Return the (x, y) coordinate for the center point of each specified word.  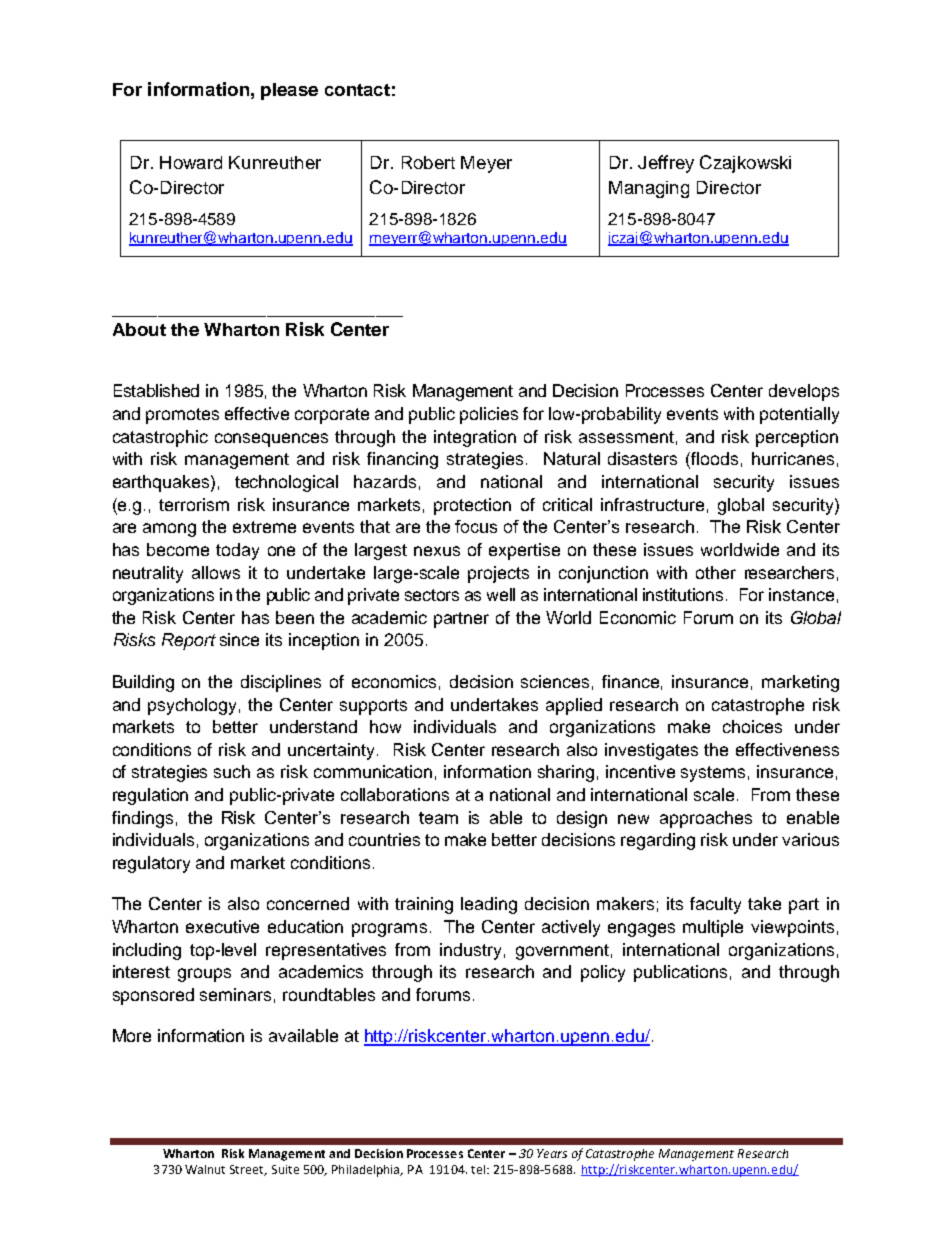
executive (222, 926)
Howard (191, 162)
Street (248, 1170)
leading (489, 905)
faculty (715, 905)
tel (479, 1169)
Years (552, 1153)
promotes (182, 416)
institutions (683, 594)
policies (489, 415)
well (501, 594)
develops (804, 392)
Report (189, 641)
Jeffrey (666, 164)
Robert (428, 162)
